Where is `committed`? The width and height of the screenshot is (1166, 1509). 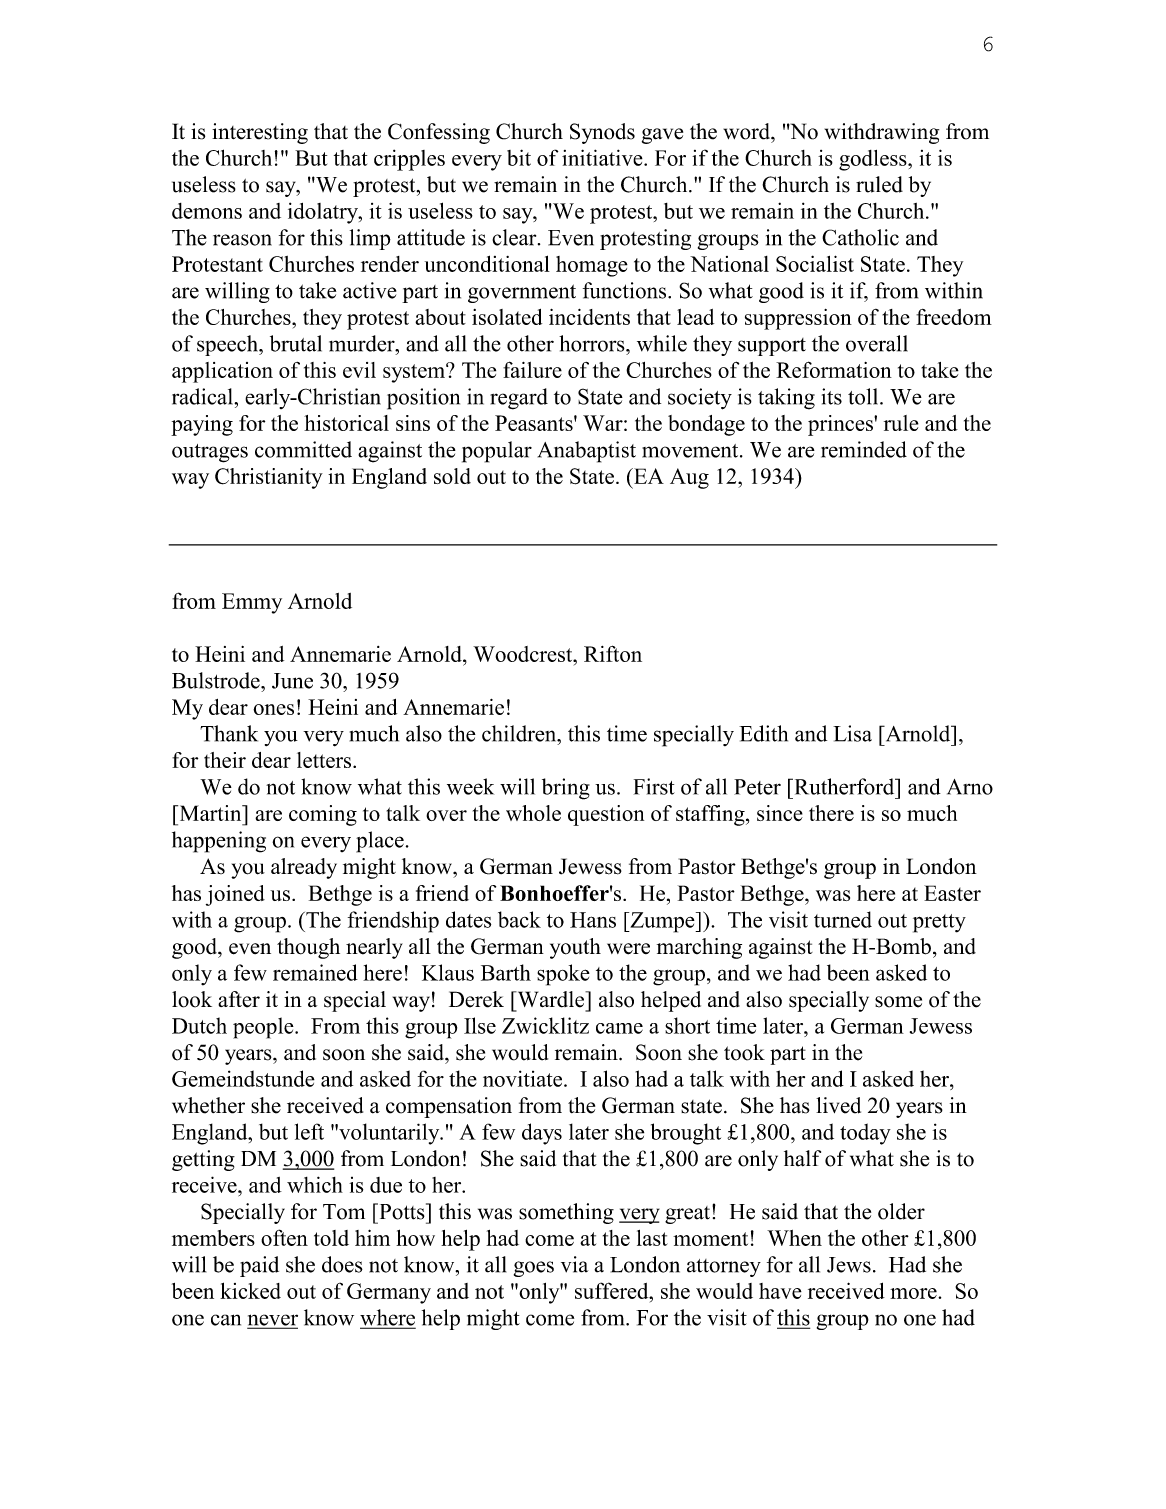
committed is located at coordinates (303, 449).
